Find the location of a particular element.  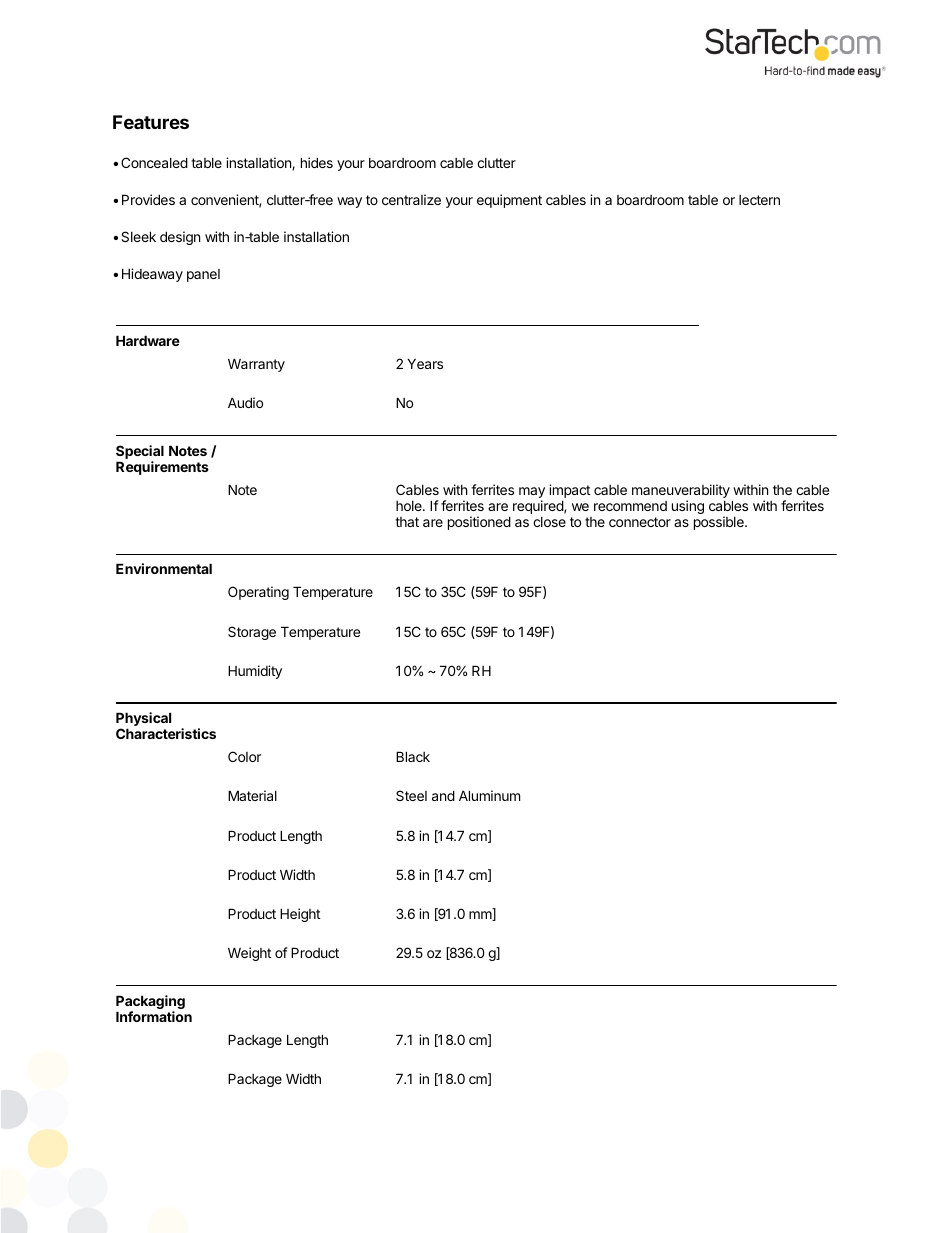

Black is located at coordinates (413, 756).
